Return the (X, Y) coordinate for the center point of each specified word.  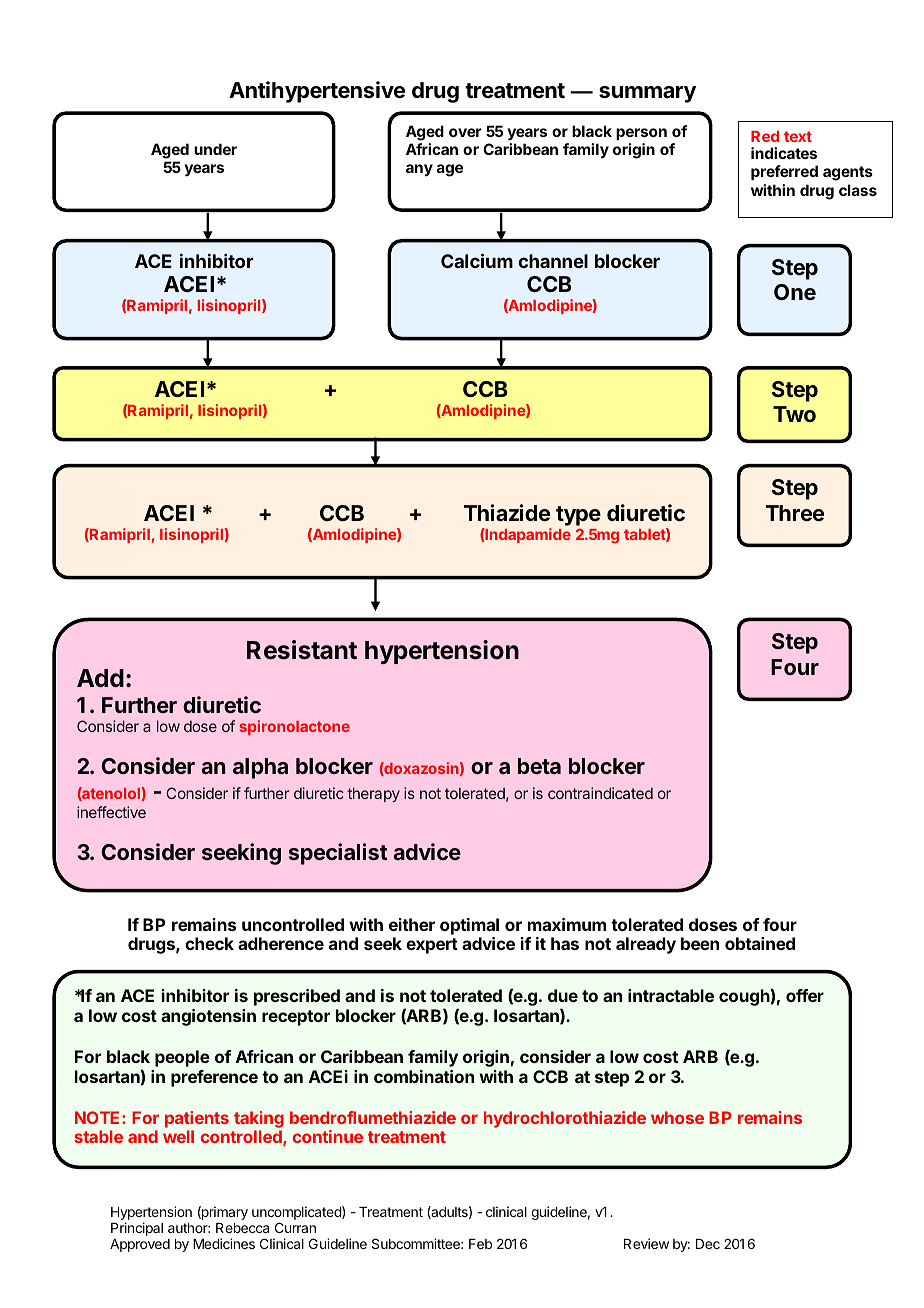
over (465, 132)
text (798, 136)
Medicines (224, 1243)
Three (795, 513)
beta (539, 766)
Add (100, 678)
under (215, 149)
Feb (480, 1244)
